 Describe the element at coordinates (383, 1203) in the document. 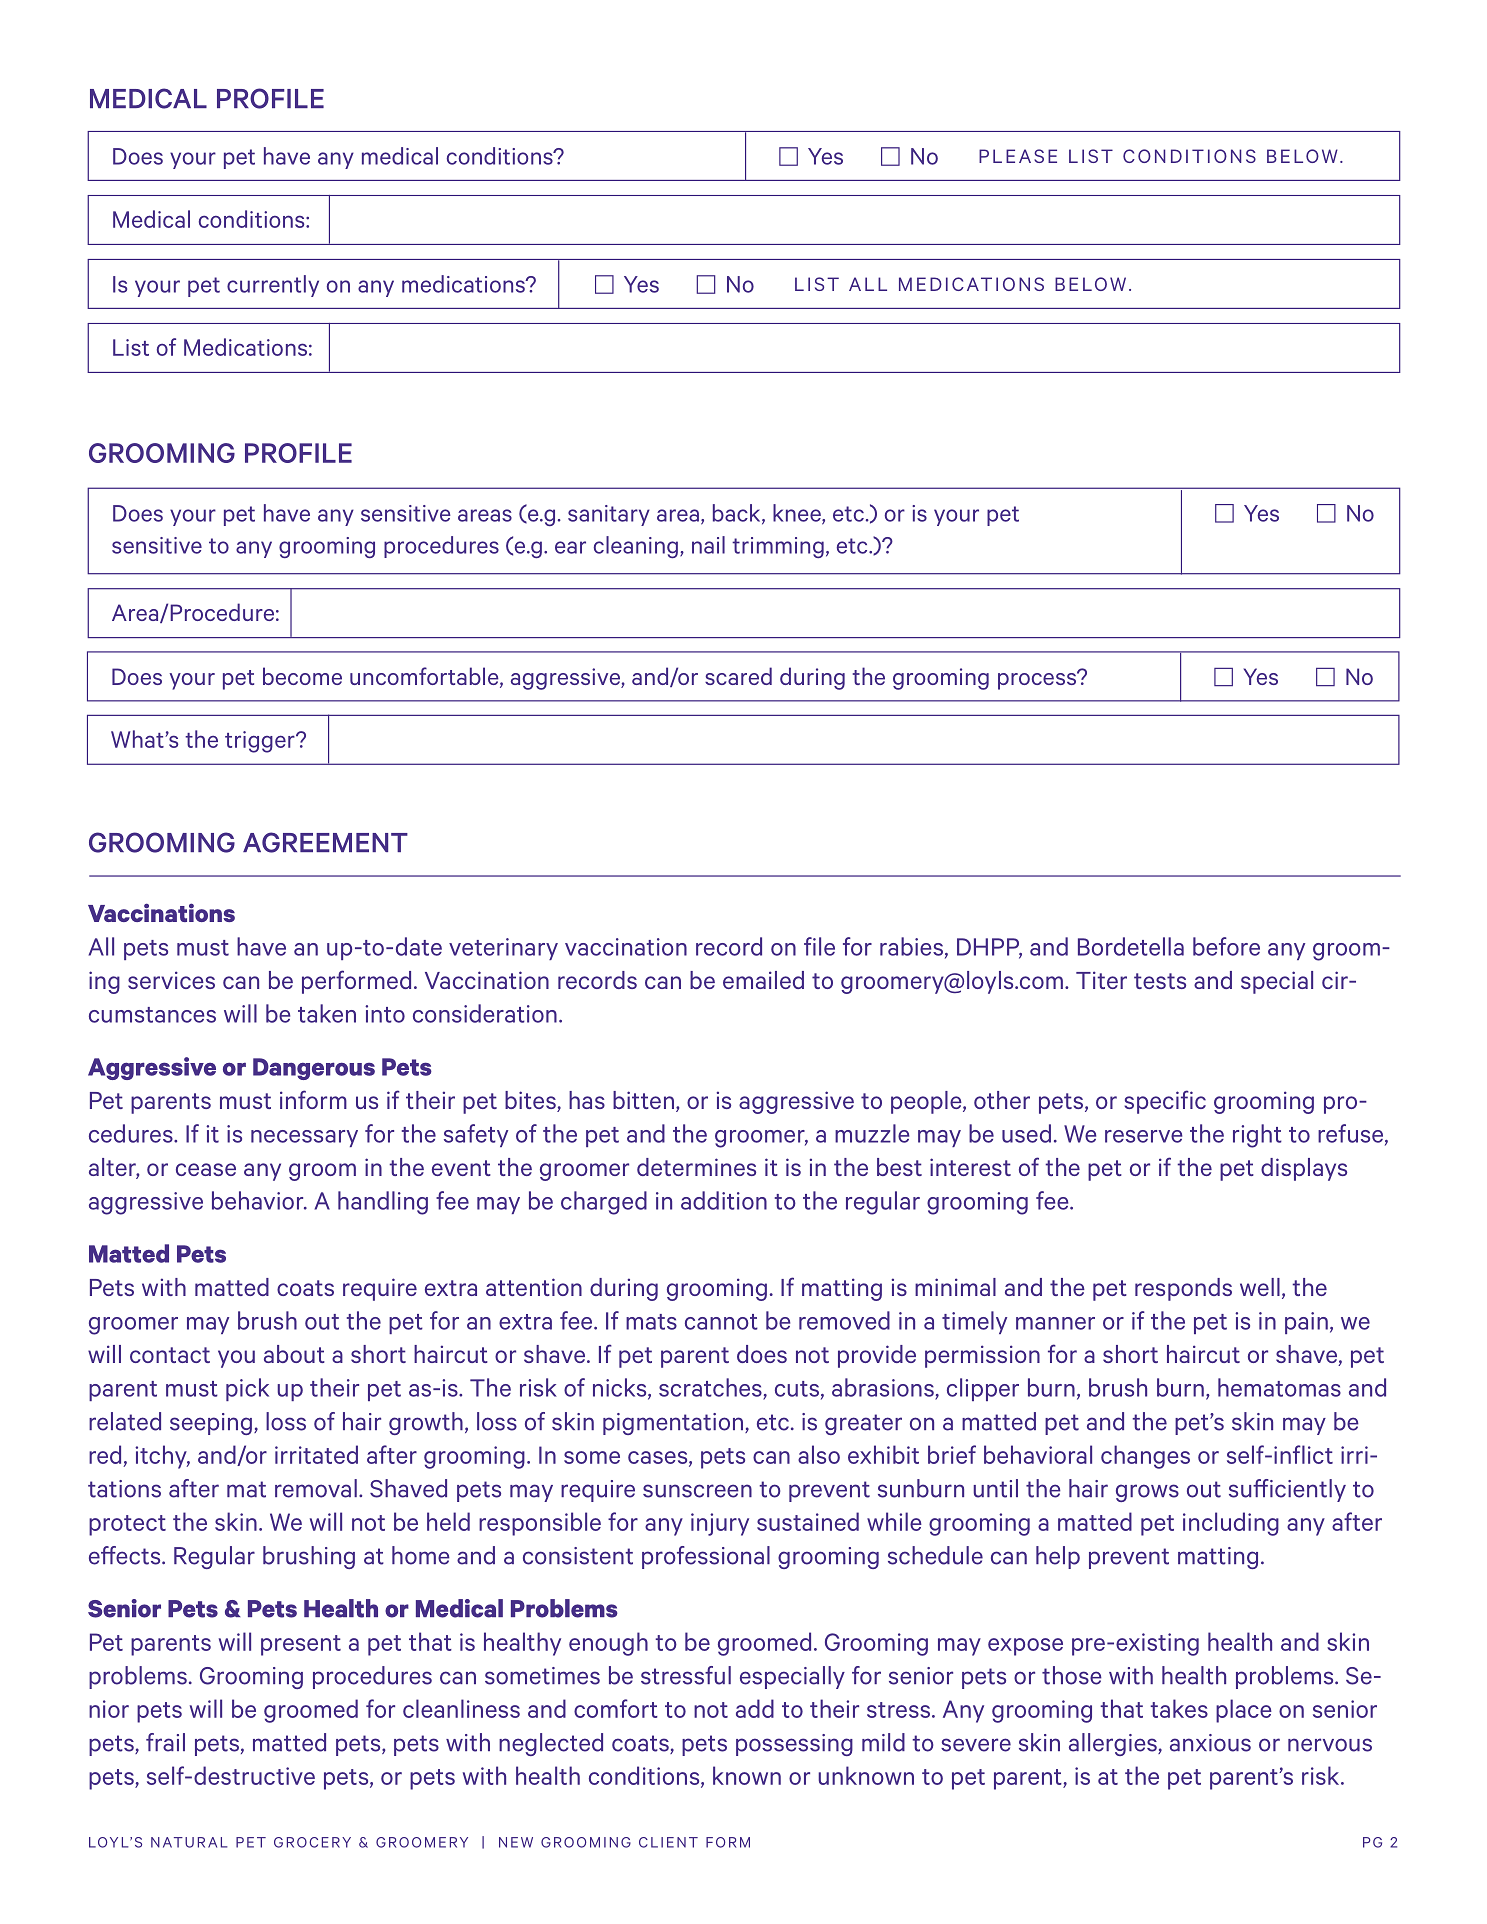

I see `handling` at that location.
